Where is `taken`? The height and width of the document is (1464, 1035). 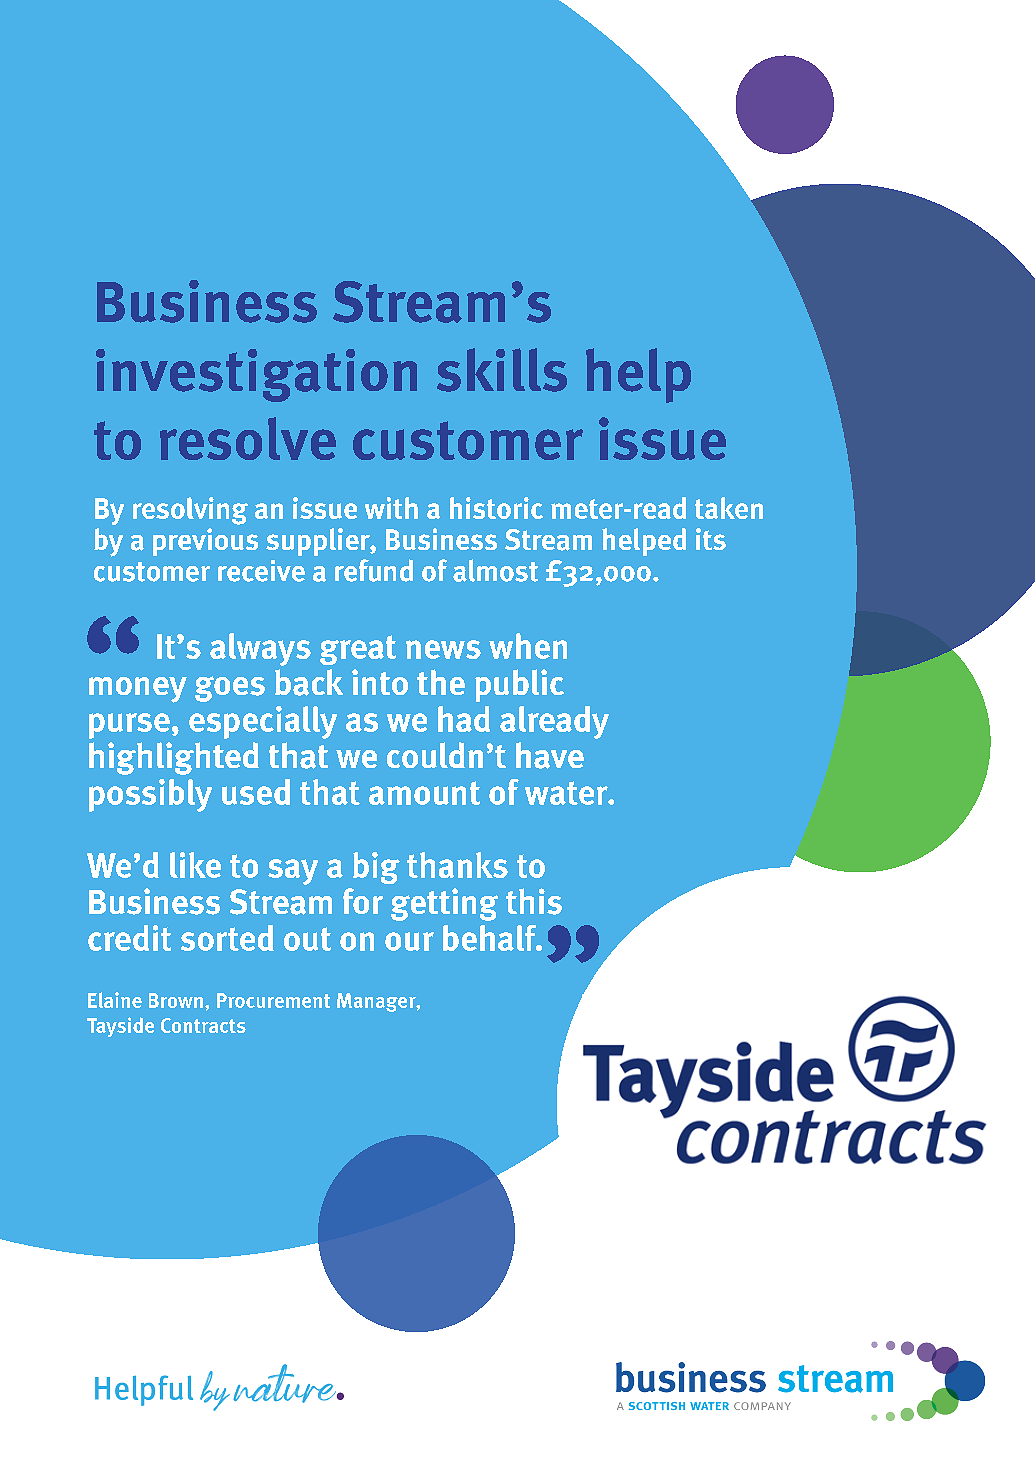 taken is located at coordinates (729, 508).
